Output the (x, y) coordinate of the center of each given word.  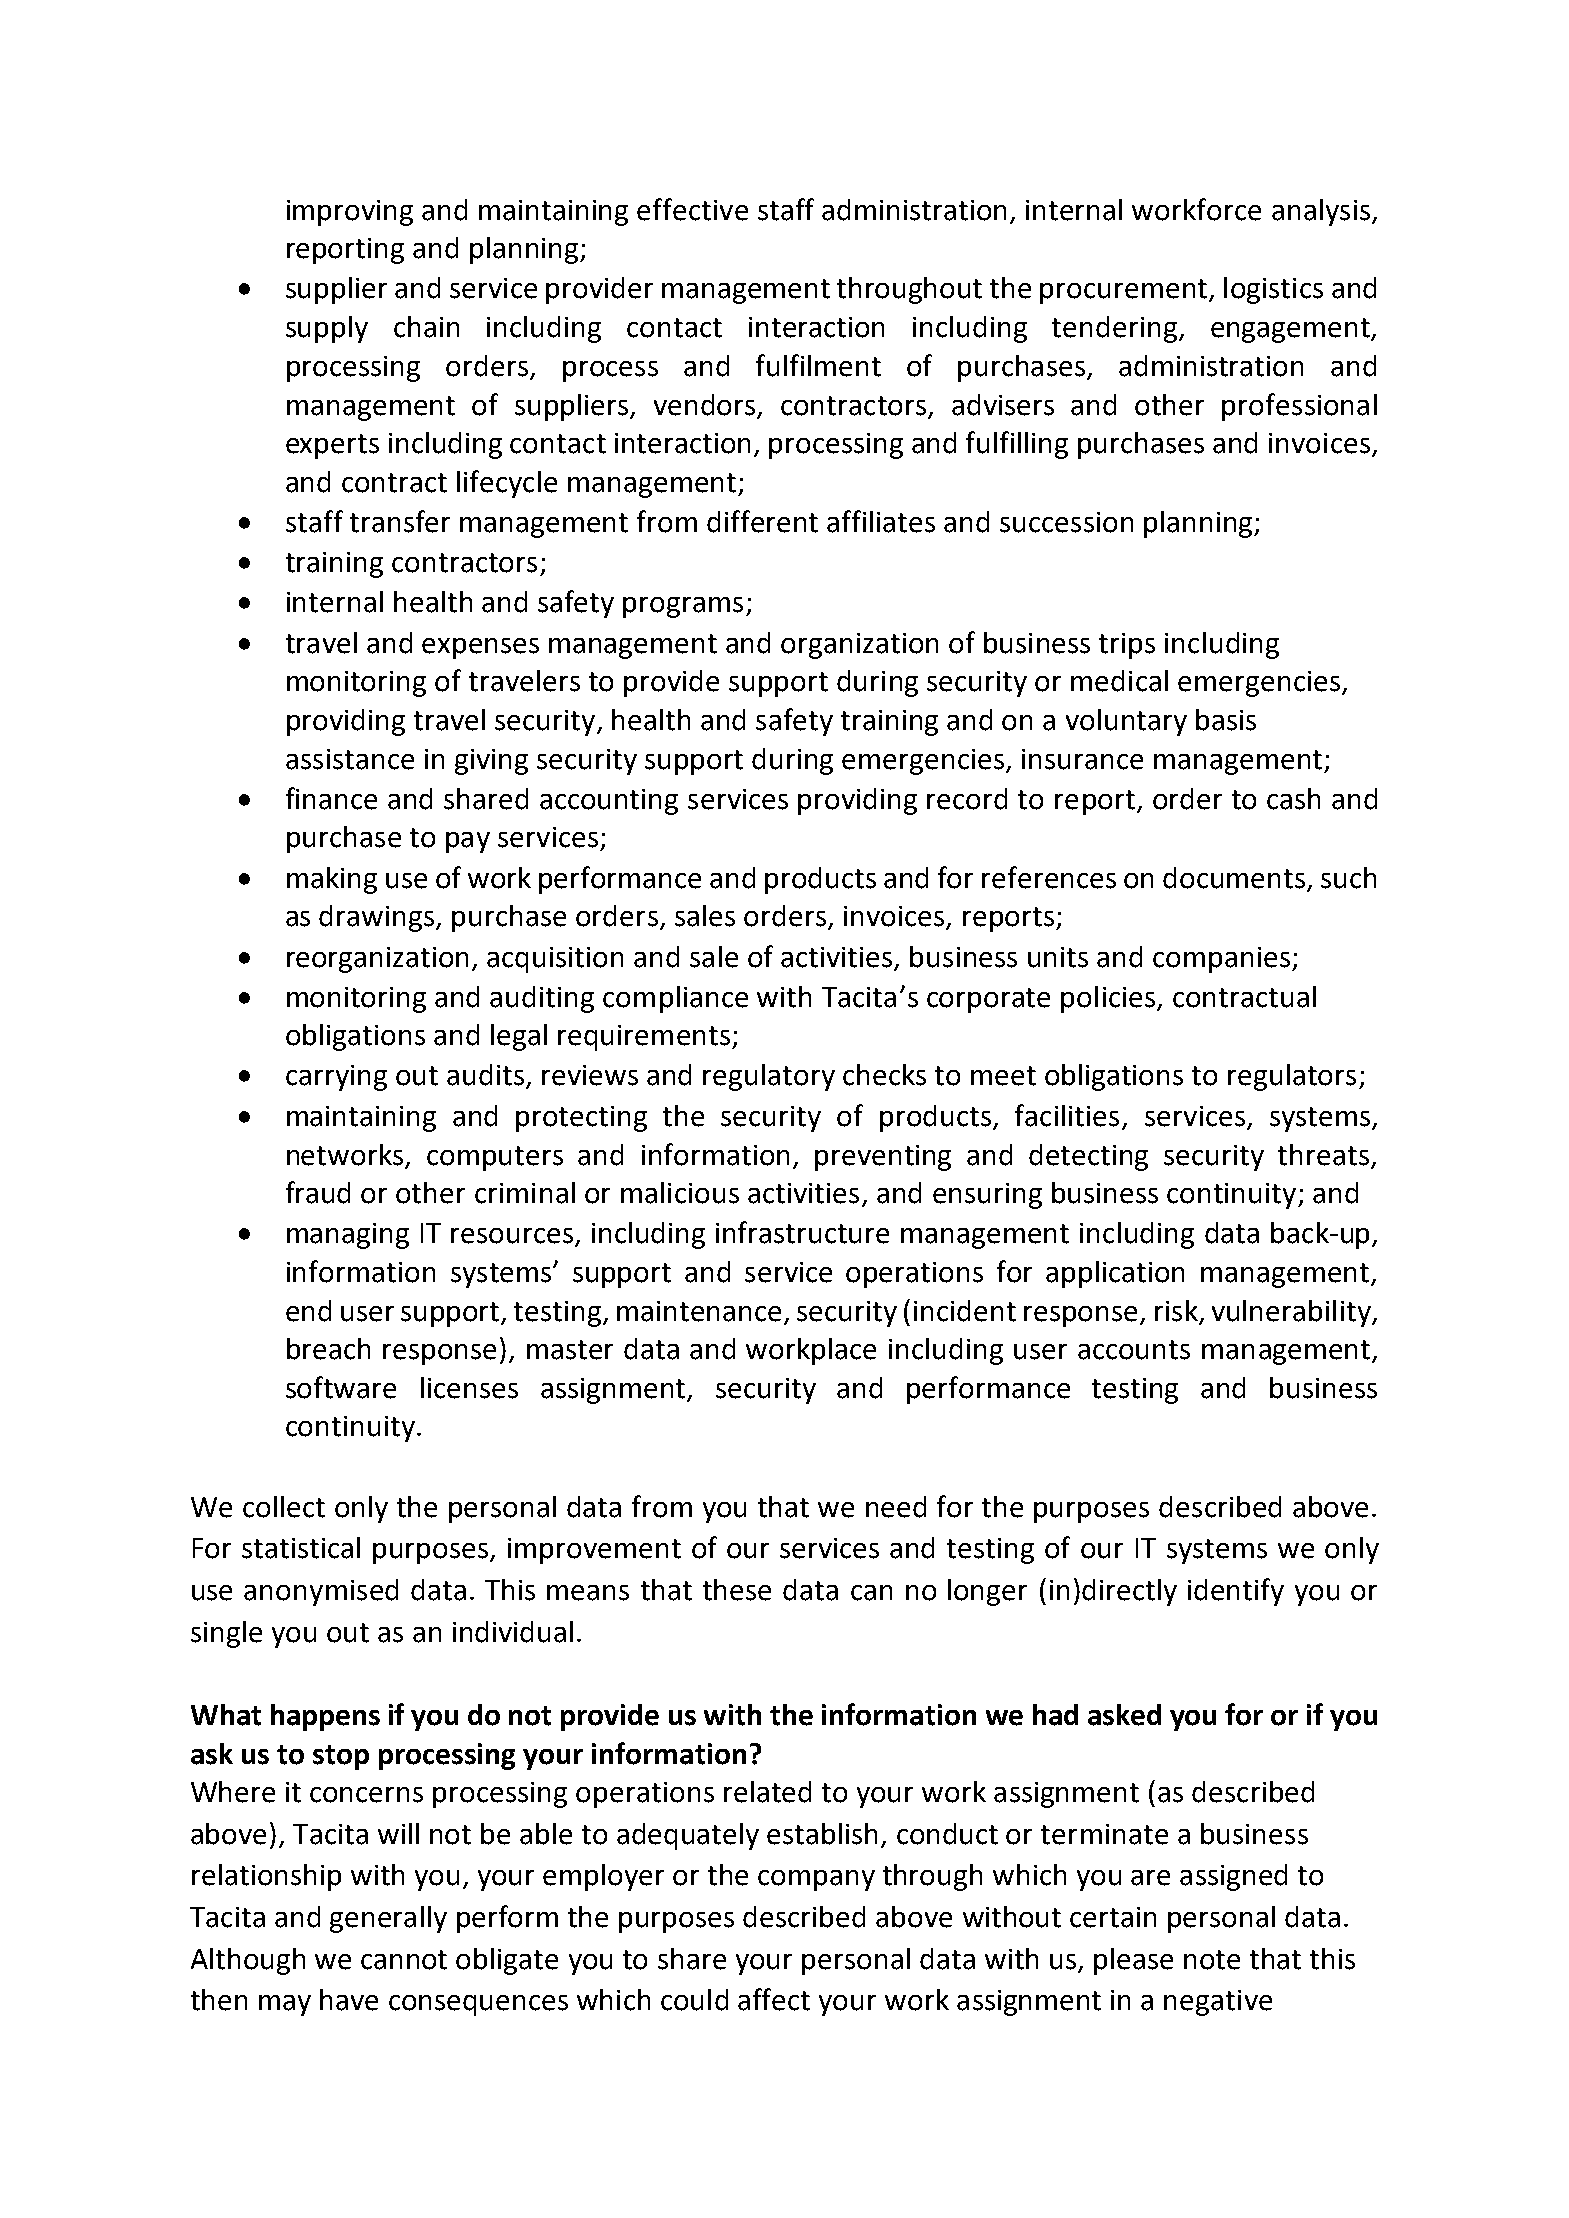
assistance (350, 759)
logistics (1273, 290)
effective (692, 209)
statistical (301, 1548)
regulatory (769, 1077)
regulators (1292, 1077)
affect (774, 1999)
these (737, 1590)
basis (1226, 720)
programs (683, 607)
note (1212, 1960)
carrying (336, 1078)
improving (350, 213)
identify (1236, 1592)
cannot (404, 1960)
